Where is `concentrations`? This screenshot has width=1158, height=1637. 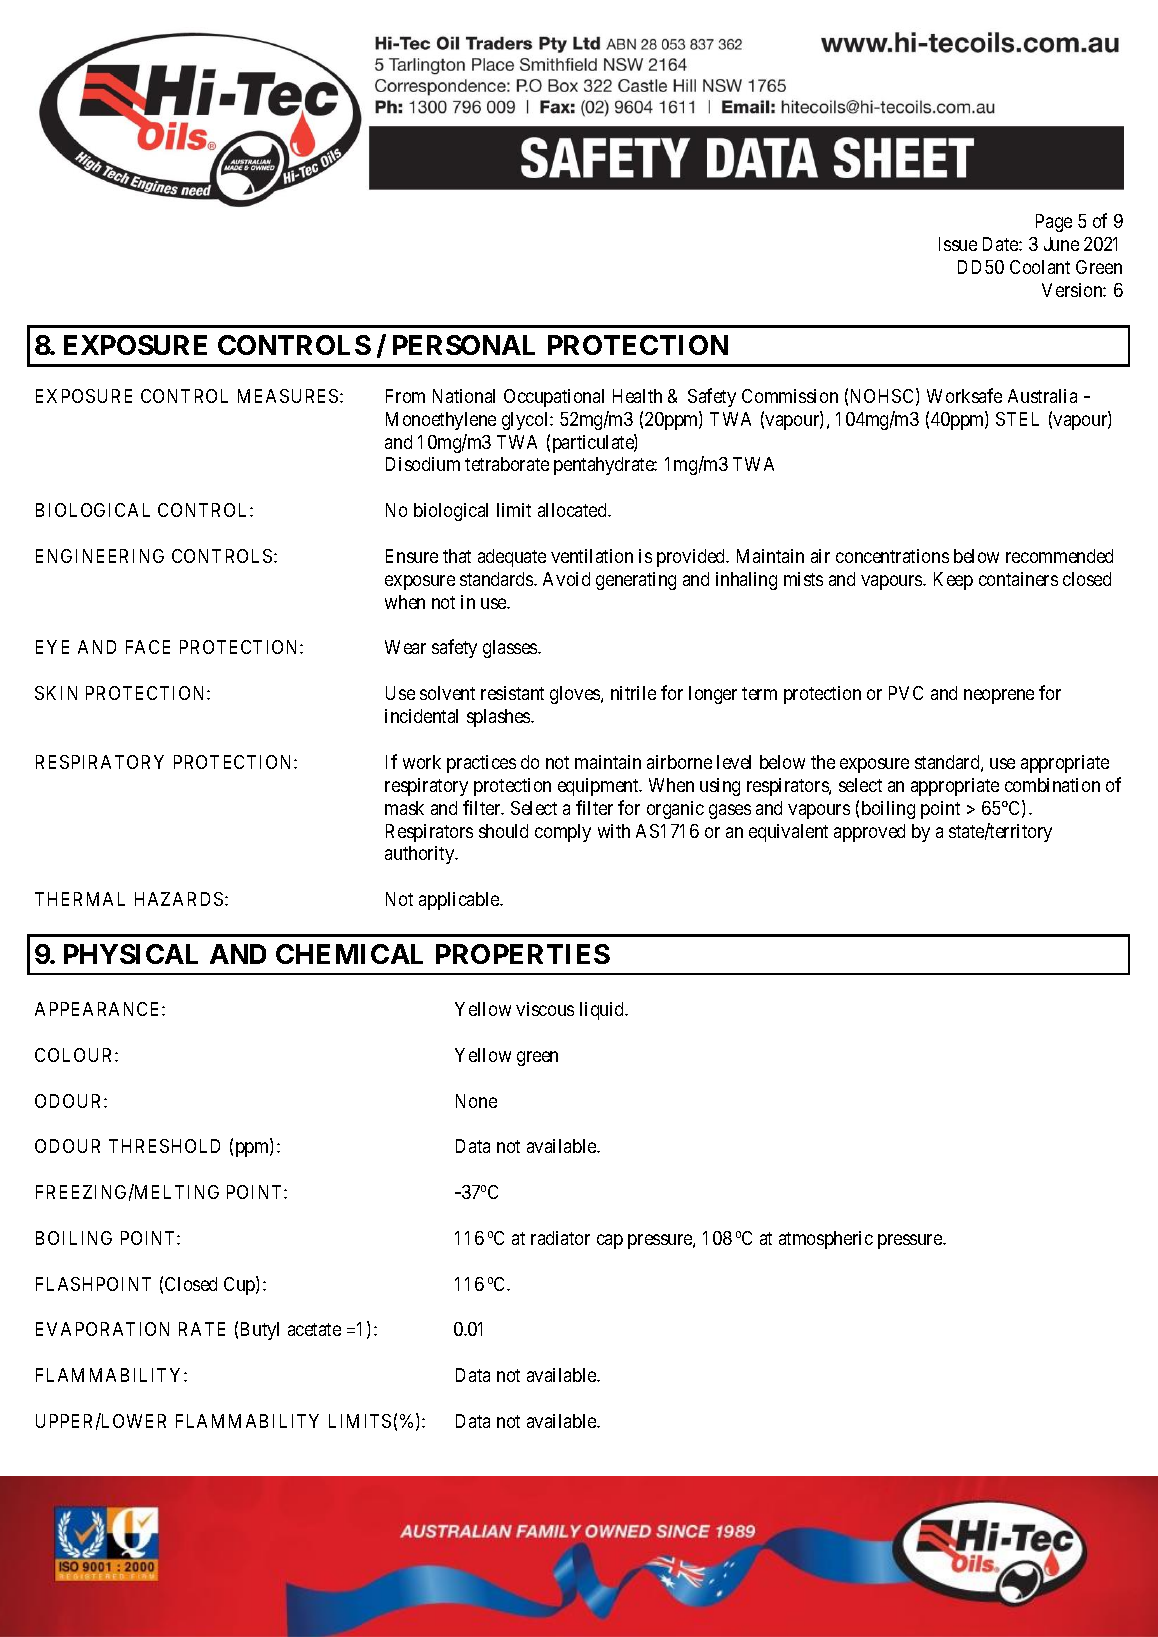
concentrations is located at coordinates (892, 556).
